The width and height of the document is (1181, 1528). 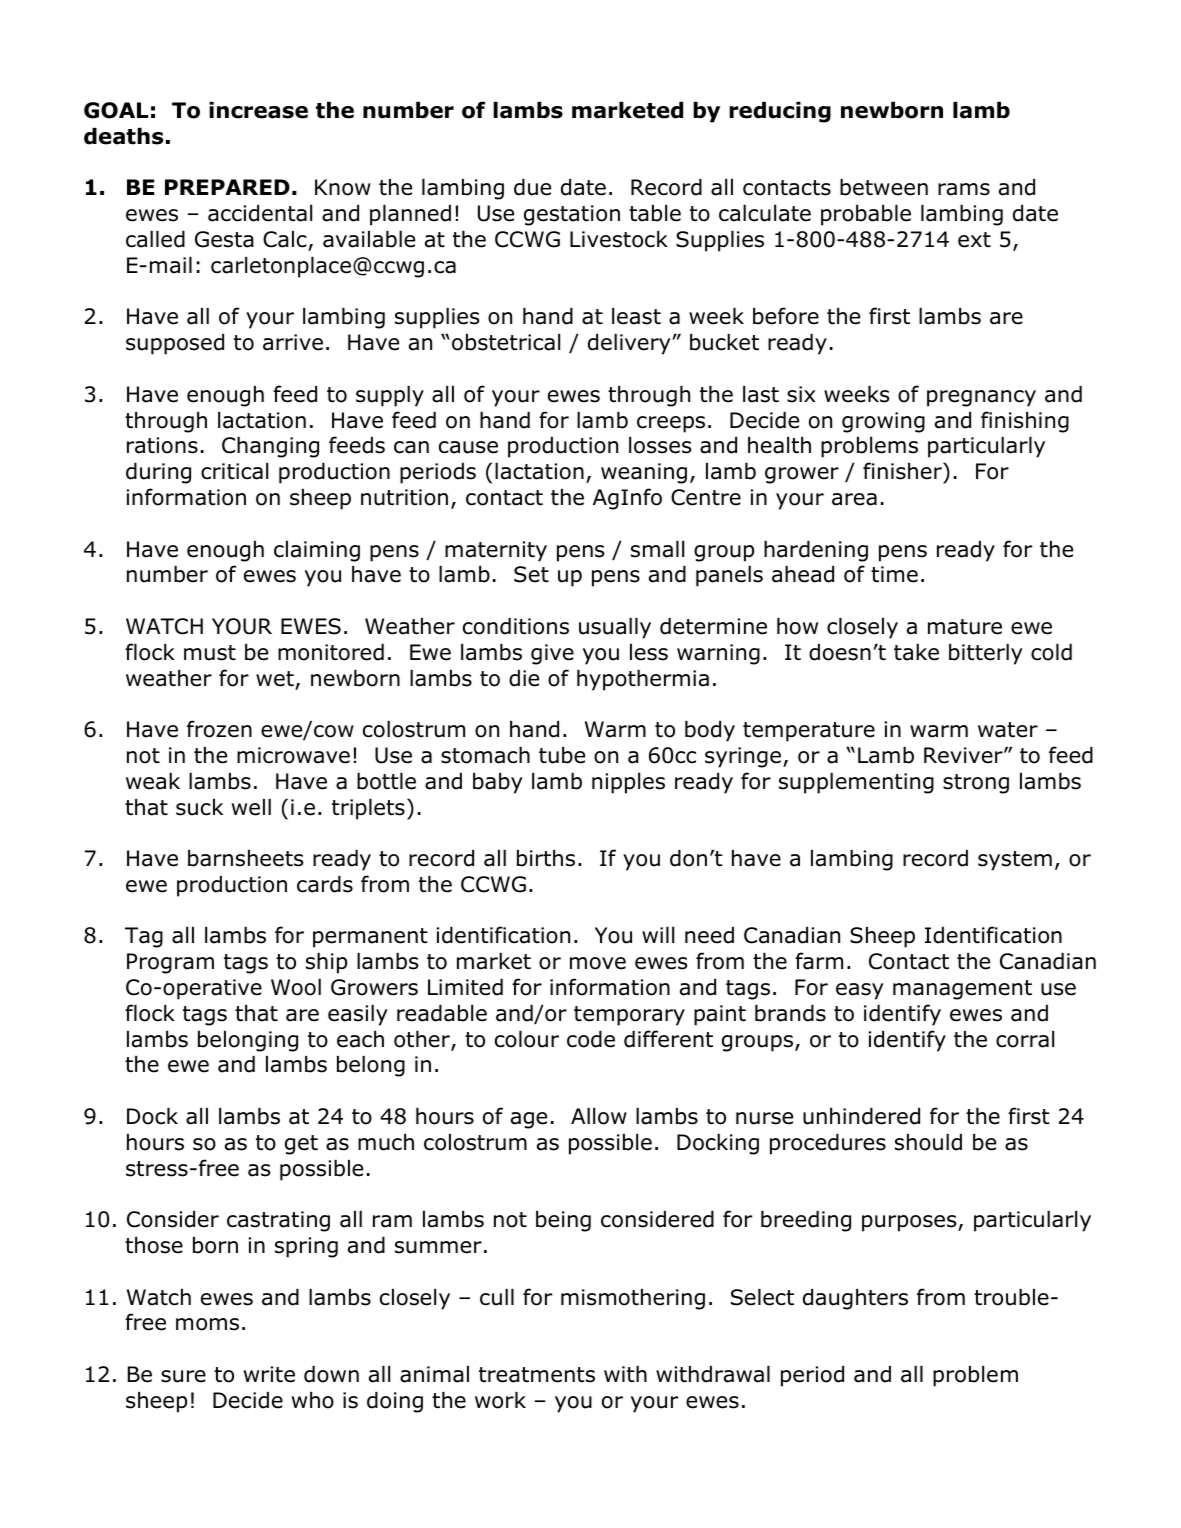 What do you see at coordinates (964, 189) in the document?
I see `rams` at bounding box center [964, 189].
